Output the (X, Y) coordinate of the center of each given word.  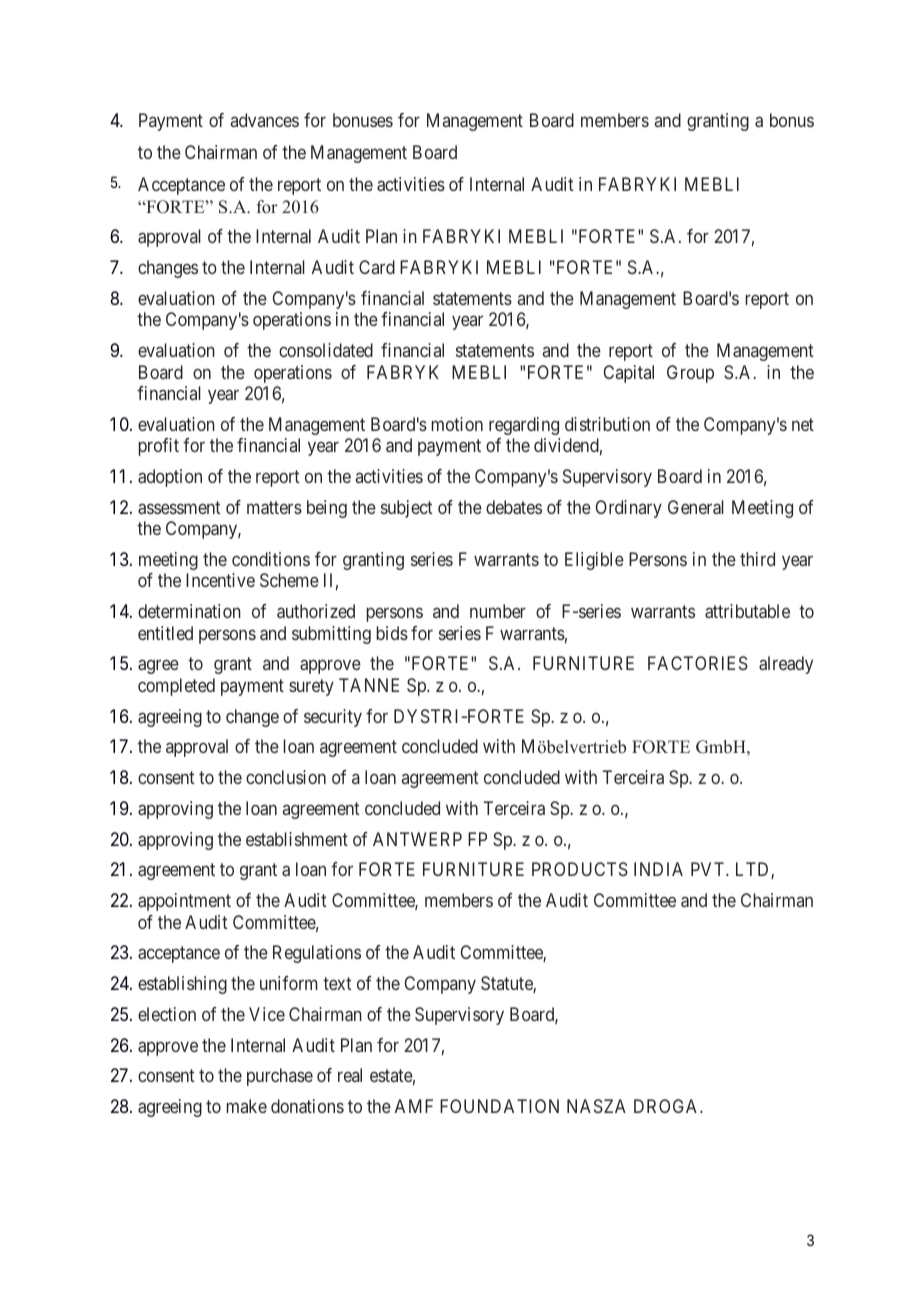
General (696, 507)
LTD (754, 870)
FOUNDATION (499, 1106)
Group (690, 374)
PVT (709, 869)
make (247, 1106)
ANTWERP (417, 839)
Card (377, 267)
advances (265, 120)
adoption (170, 478)
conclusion (286, 777)
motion (457, 424)
